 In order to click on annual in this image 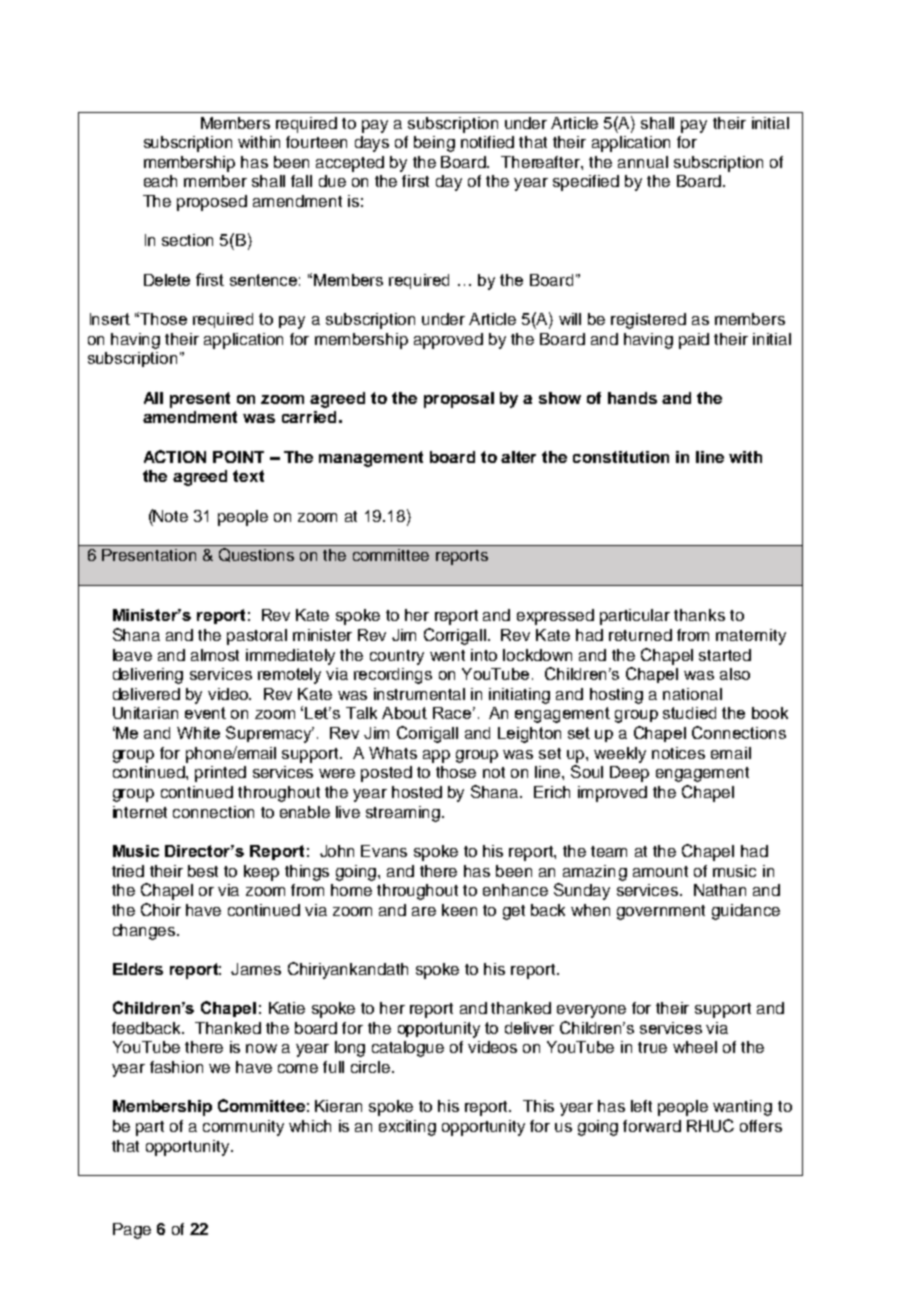, I will do `click(643, 162)`.
